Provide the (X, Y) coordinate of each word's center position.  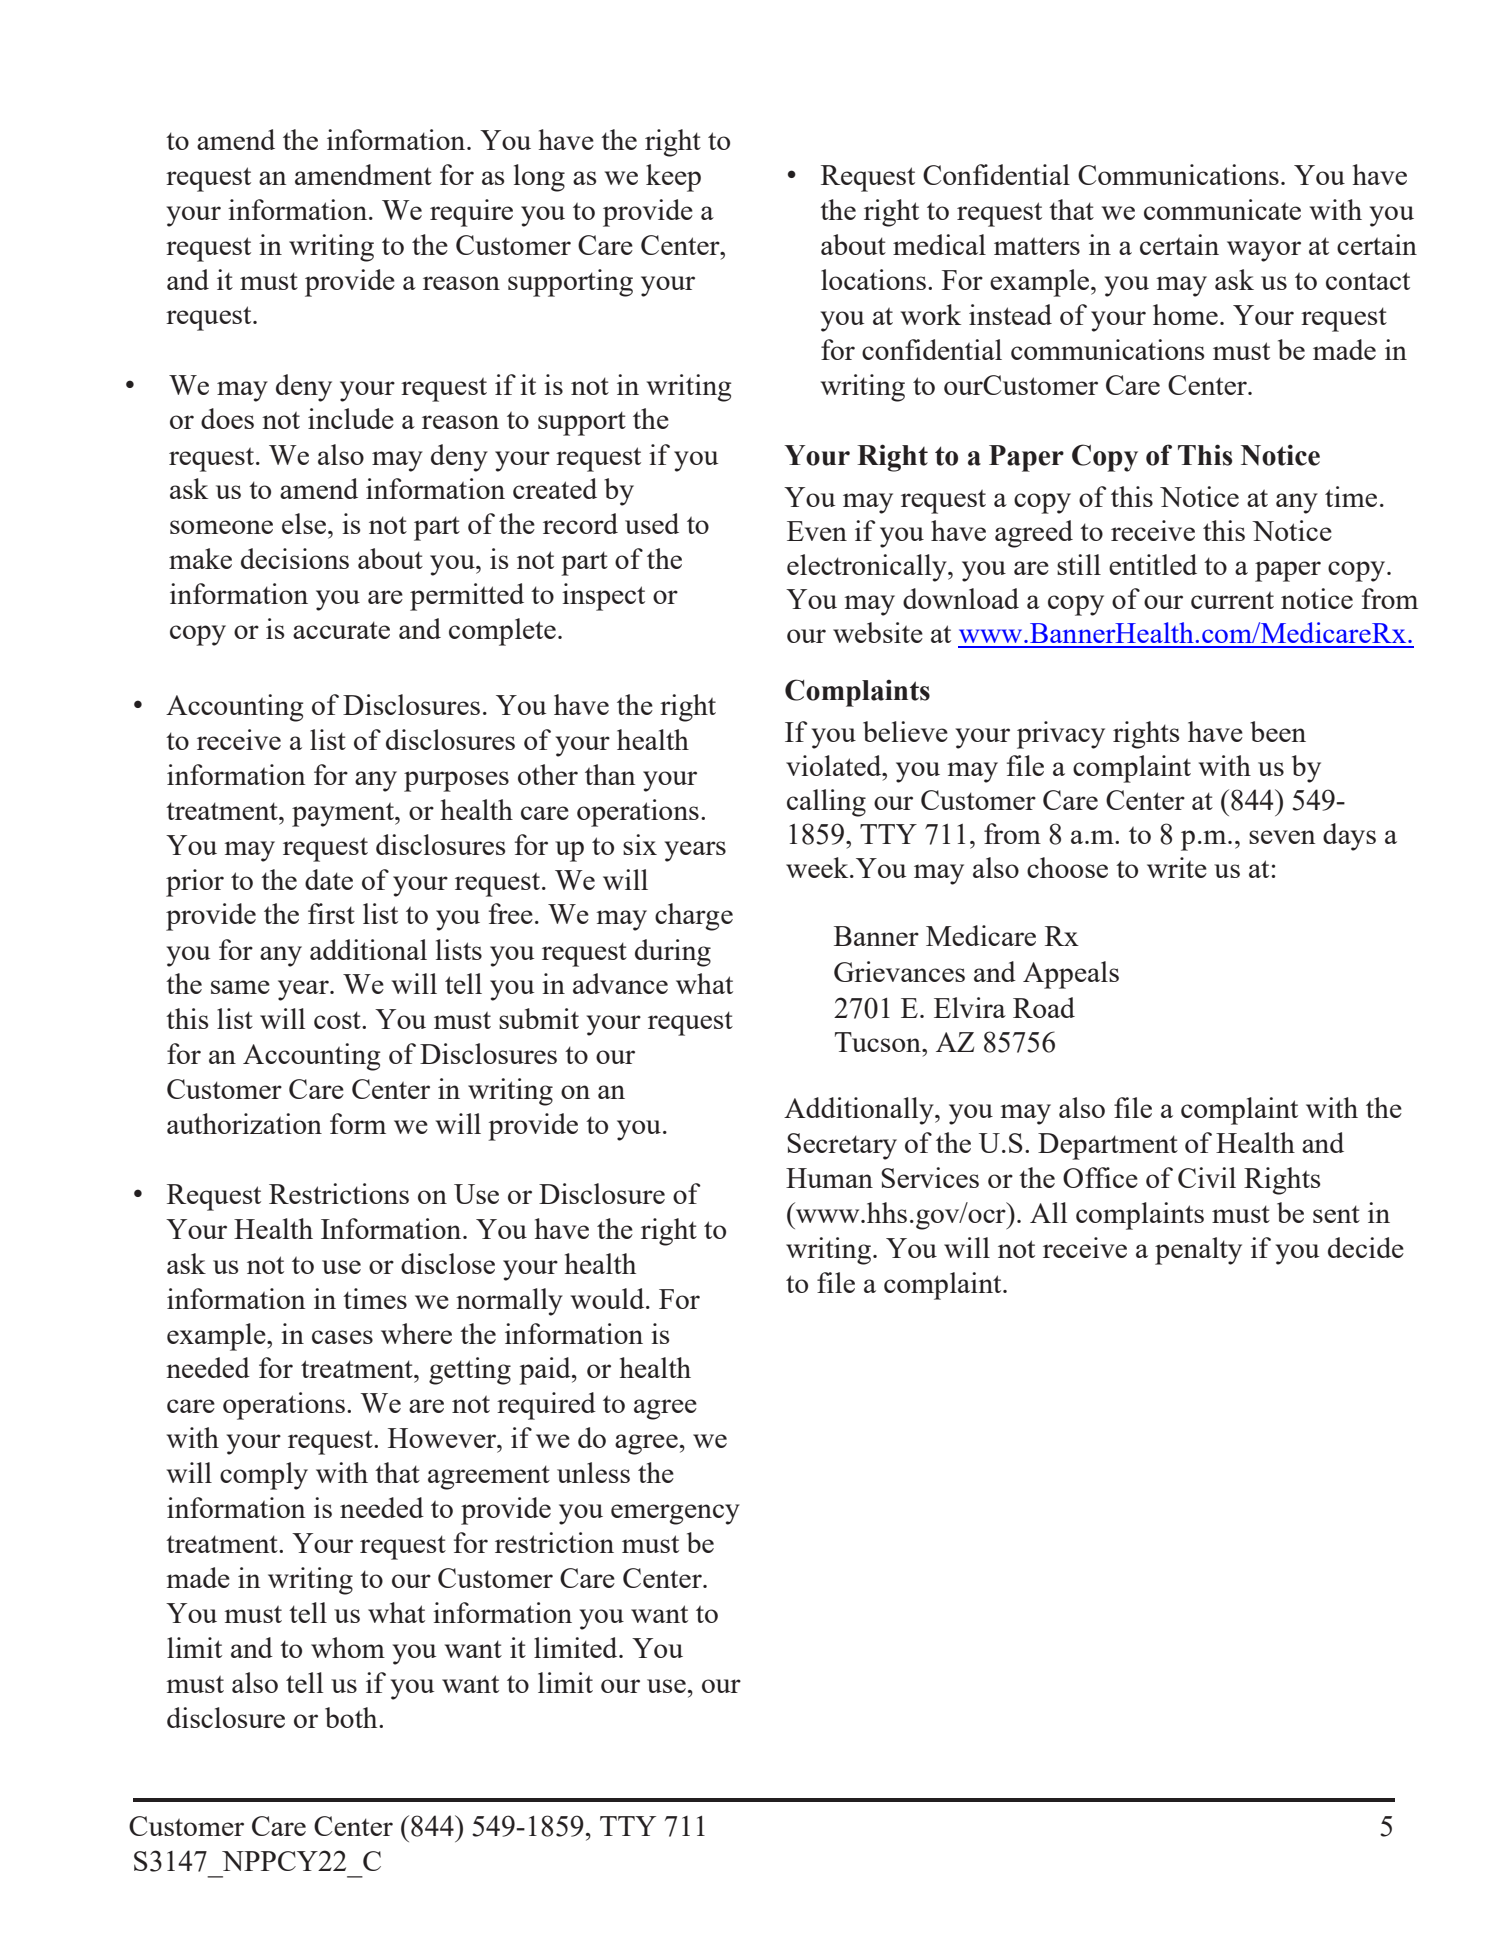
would (609, 1298)
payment (344, 815)
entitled (1153, 564)
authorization (244, 1123)
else (305, 523)
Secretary (842, 1146)
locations (873, 279)
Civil (1207, 1177)
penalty (1198, 1251)
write (1177, 867)
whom (348, 1647)
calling (826, 803)
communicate (1222, 209)
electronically (868, 568)
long (539, 178)
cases (342, 1337)
